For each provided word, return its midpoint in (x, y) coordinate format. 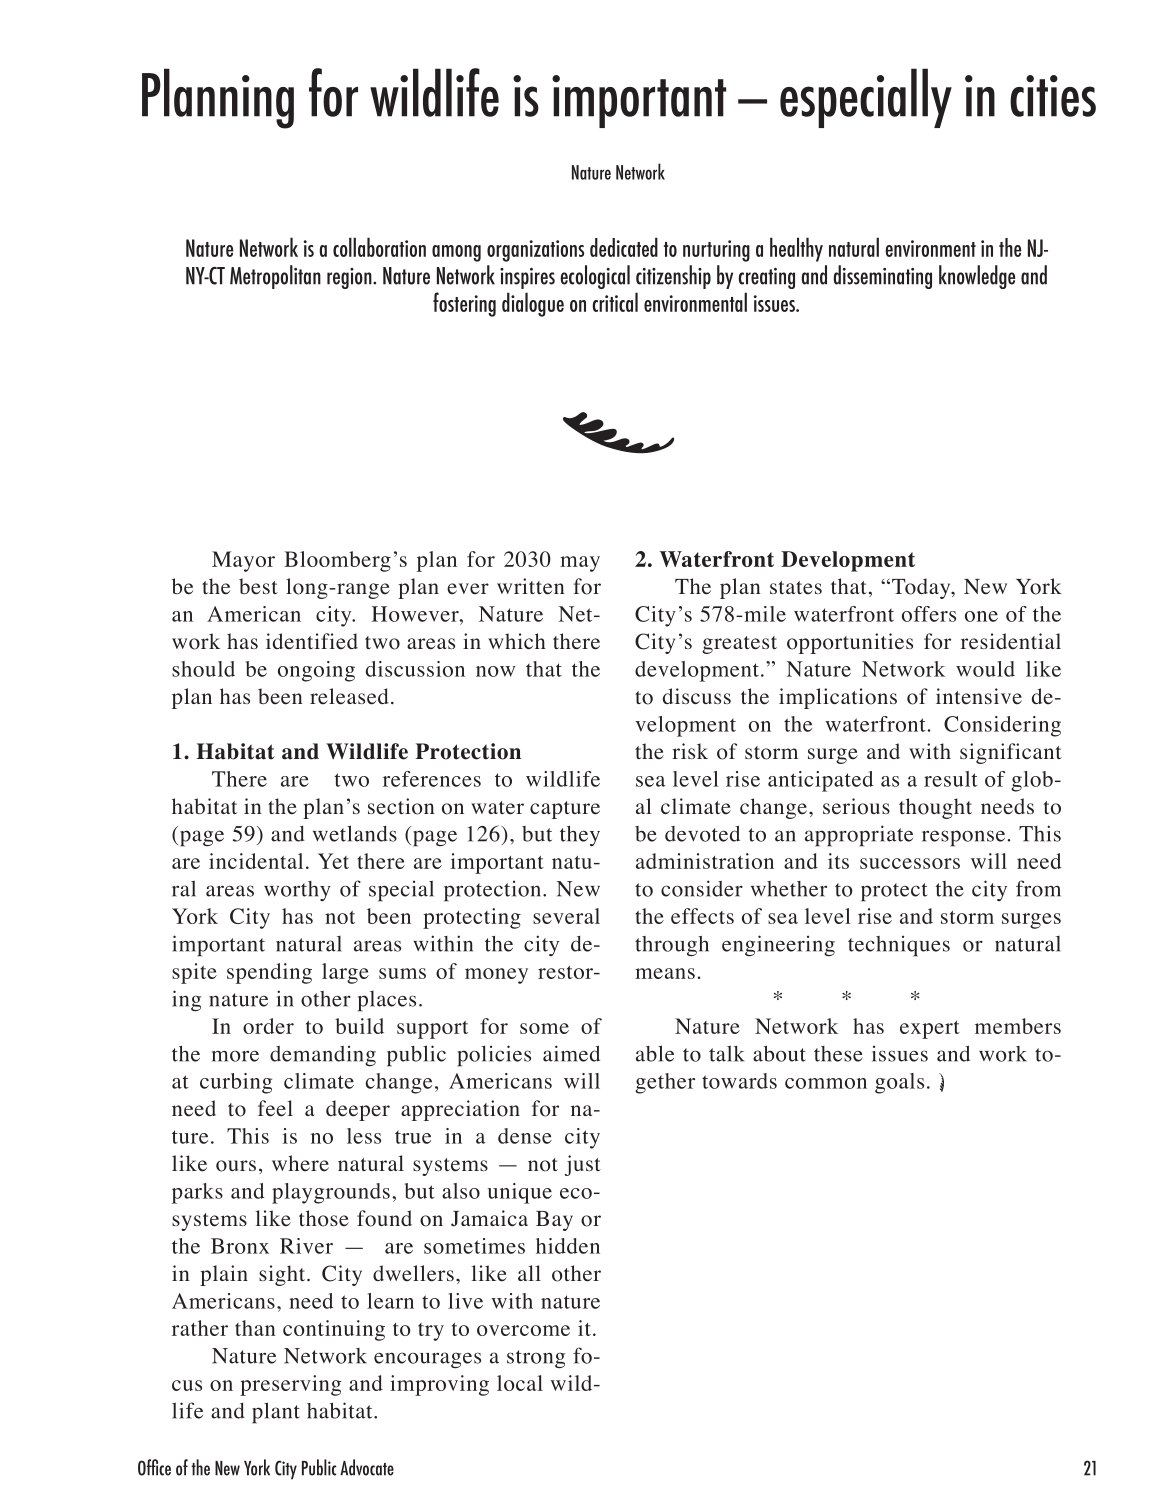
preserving (290, 1385)
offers (929, 614)
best (258, 586)
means (665, 973)
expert (930, 1030)
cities (1053, 96)
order (268, 1026)
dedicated (624, 247)
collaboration (379, 247)
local (520, 1383)
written (531, 586)
